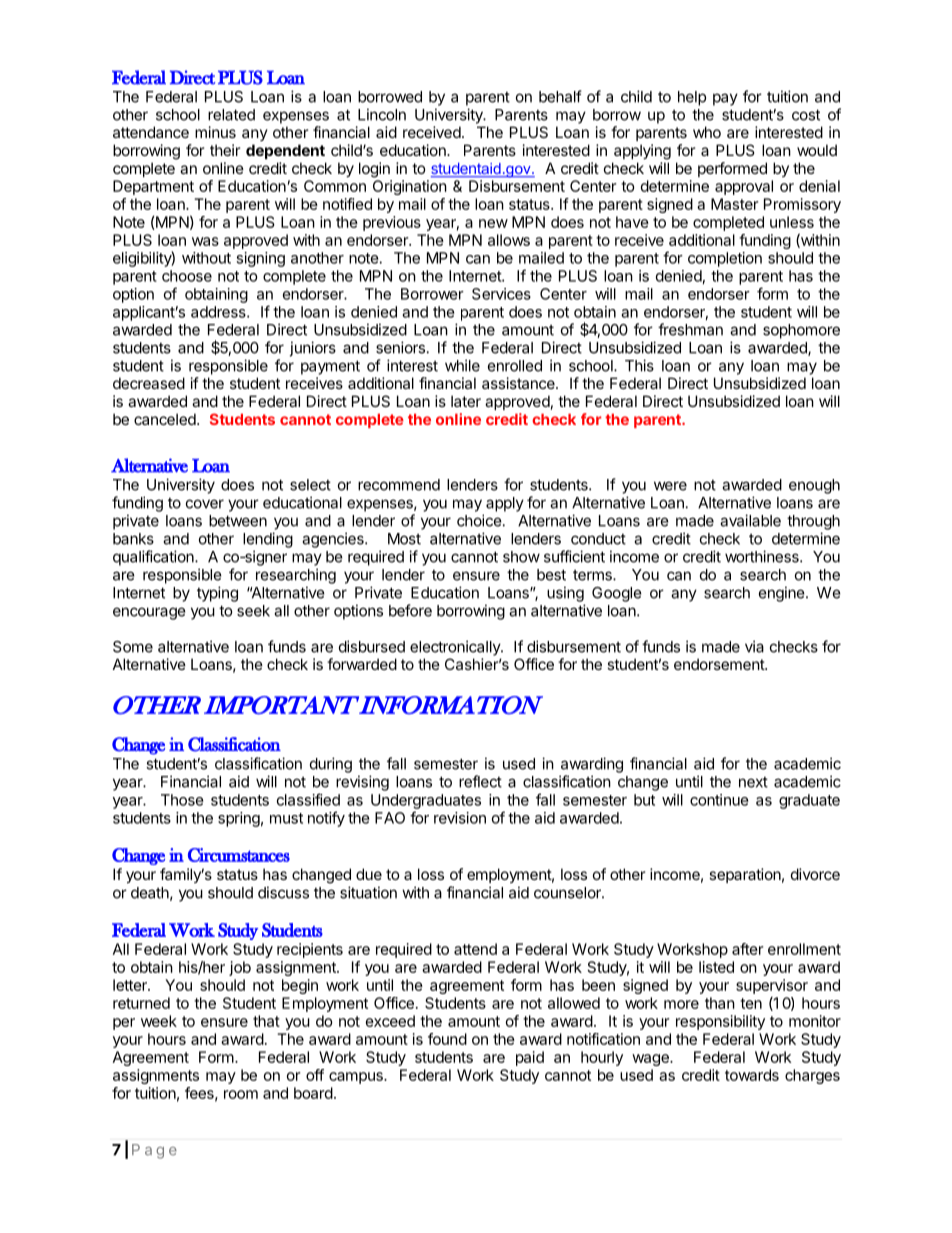 Image resolution: width=952 pixels, height=1233 pixels. I want to click on available, so click(750, 520).
